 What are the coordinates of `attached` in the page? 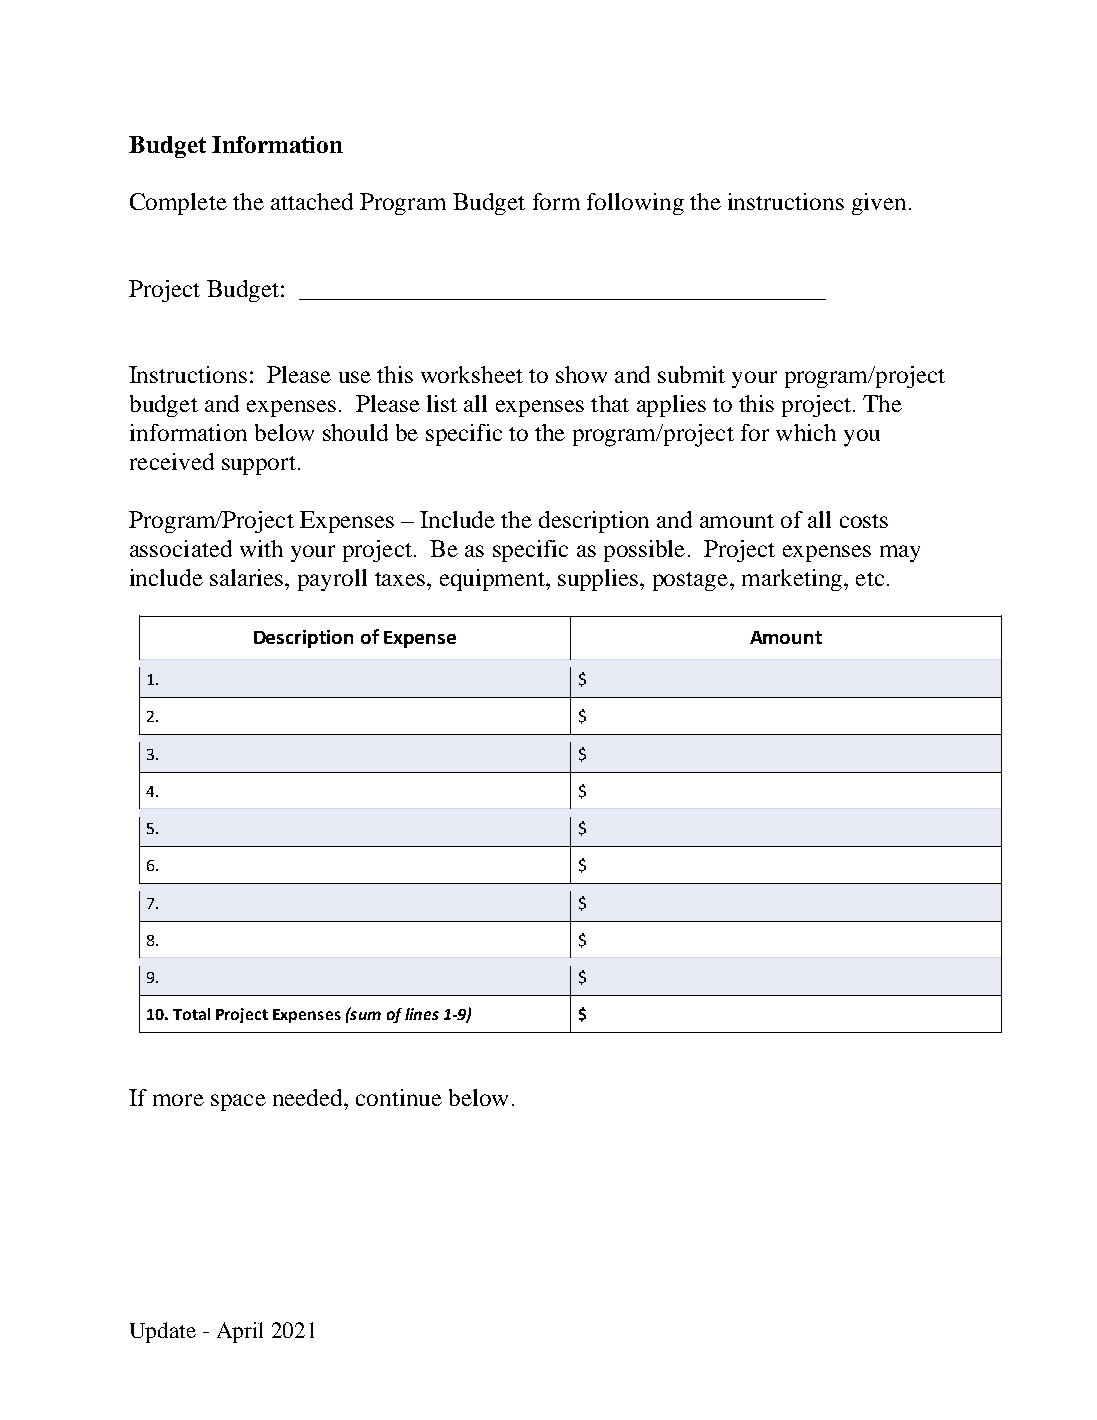 It's located at (312, 201).
